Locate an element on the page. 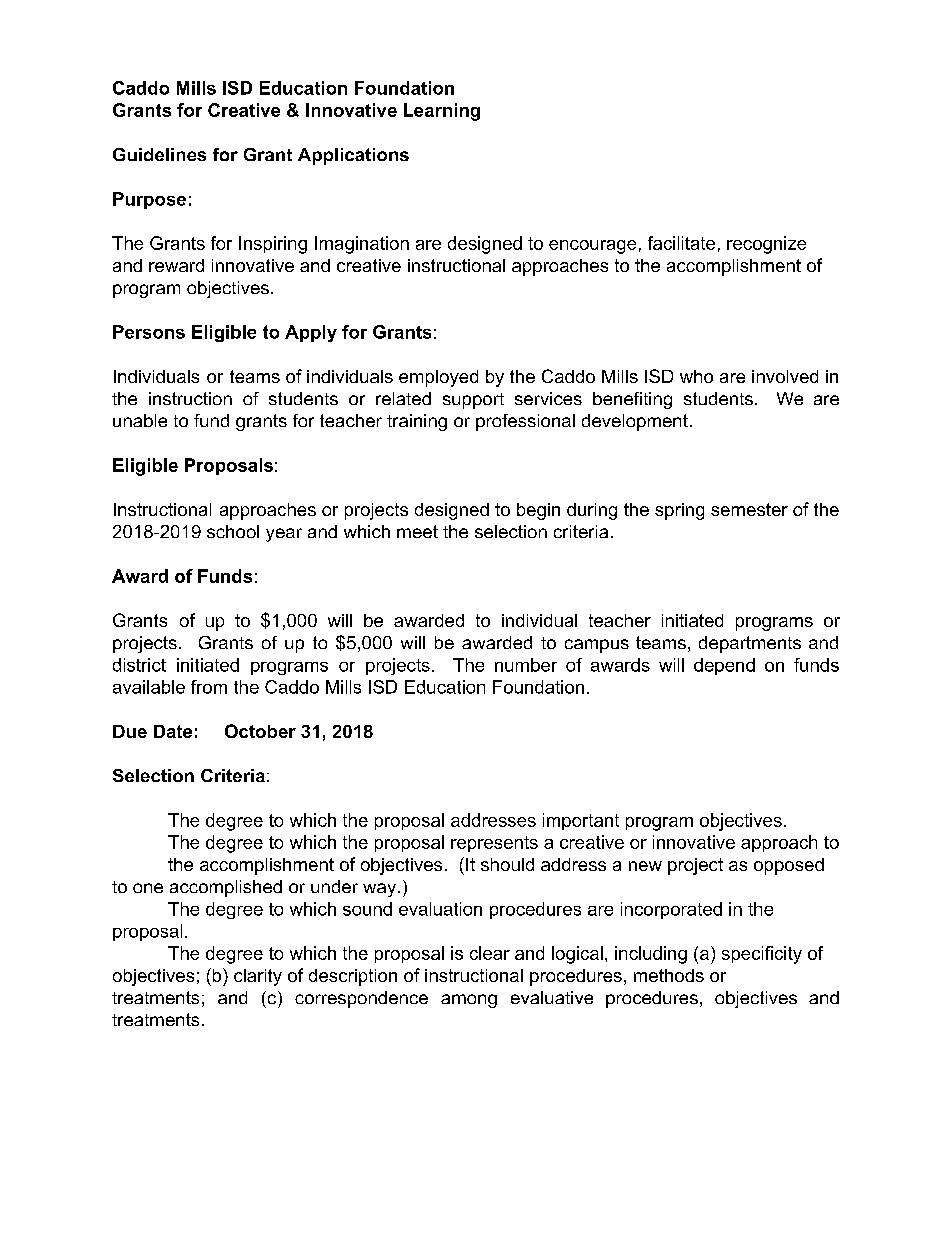 This document has width=952, height=1233. from is located at coordinates (209, 687).
